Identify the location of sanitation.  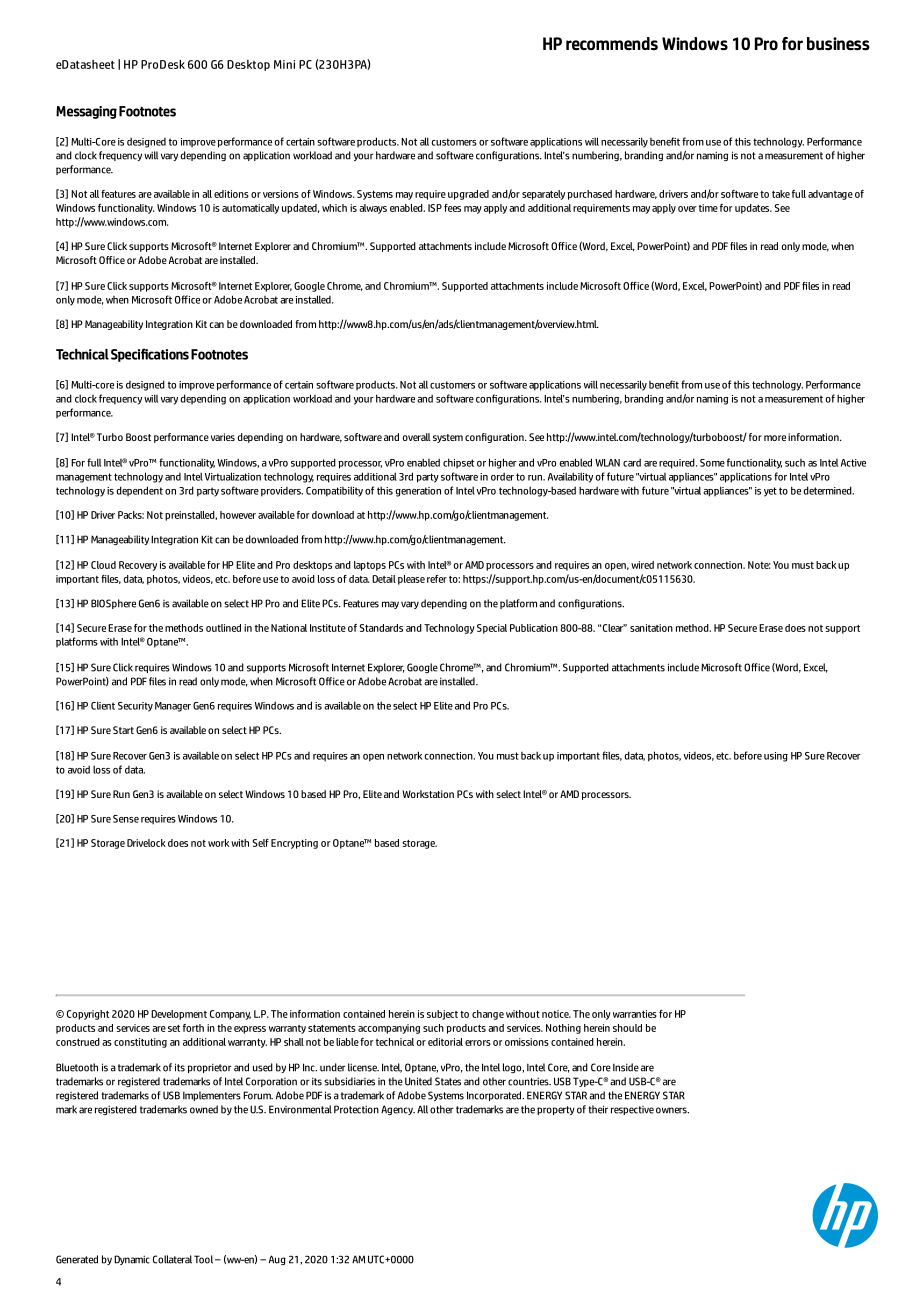
(651, 628).
